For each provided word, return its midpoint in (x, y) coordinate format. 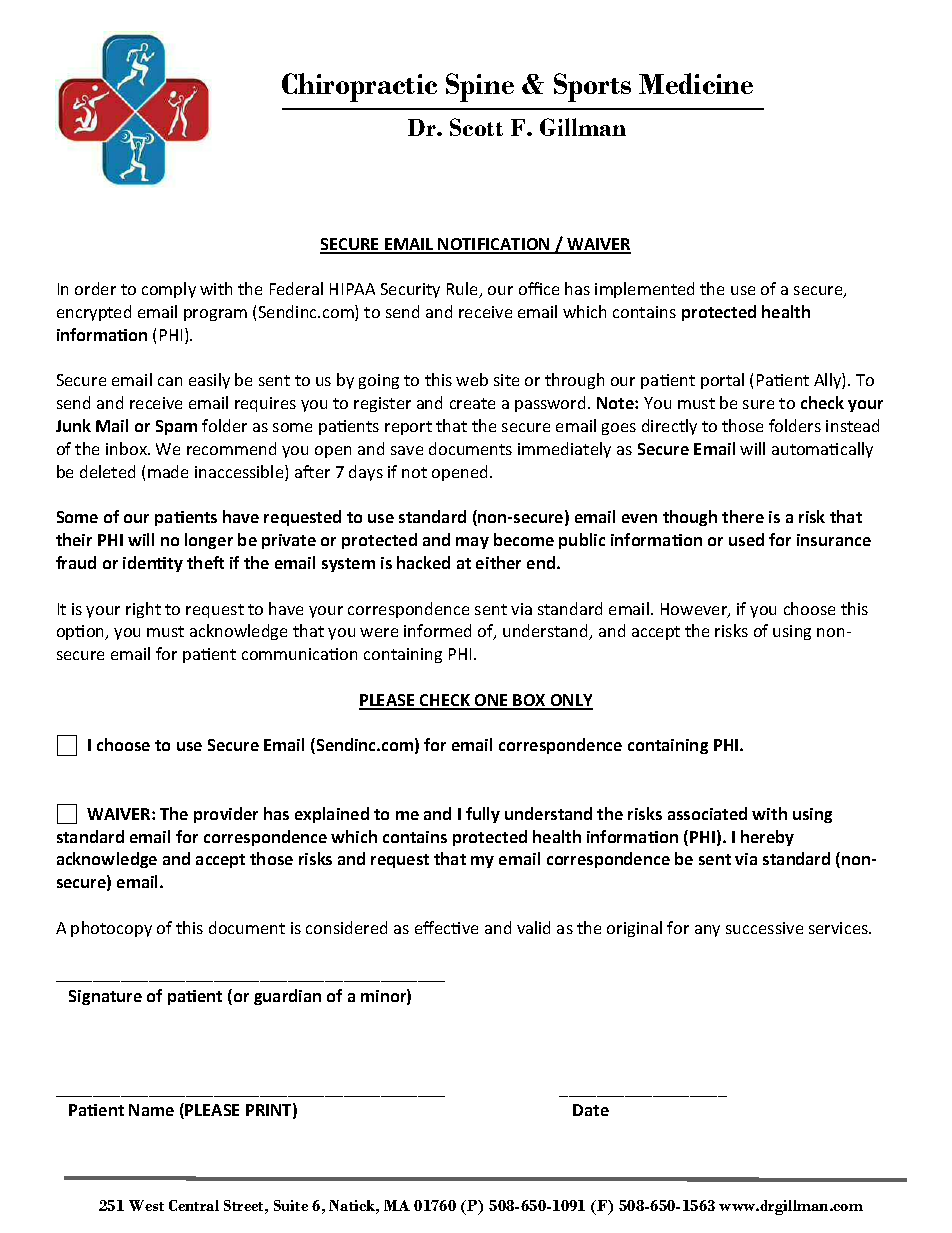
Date (591, 1110)
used (746, 539)
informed (437, 630)
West (146, 1205)
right (143, 610)
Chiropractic (359, 87)
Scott (476, 127)
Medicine (696, 83)
